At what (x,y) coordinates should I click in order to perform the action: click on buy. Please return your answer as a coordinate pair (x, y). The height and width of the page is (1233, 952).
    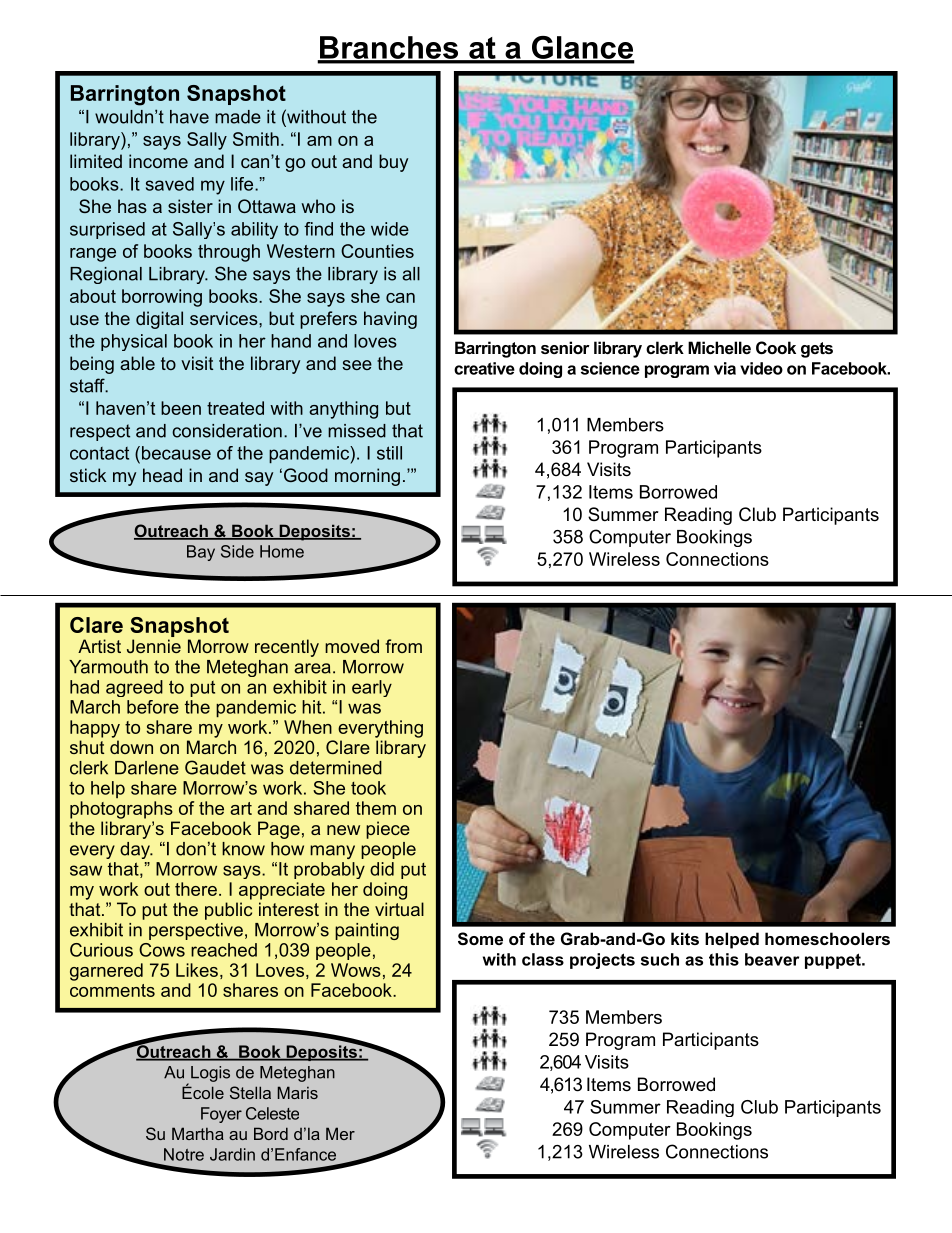
    Looking at the image, I should click on (393, 163).
